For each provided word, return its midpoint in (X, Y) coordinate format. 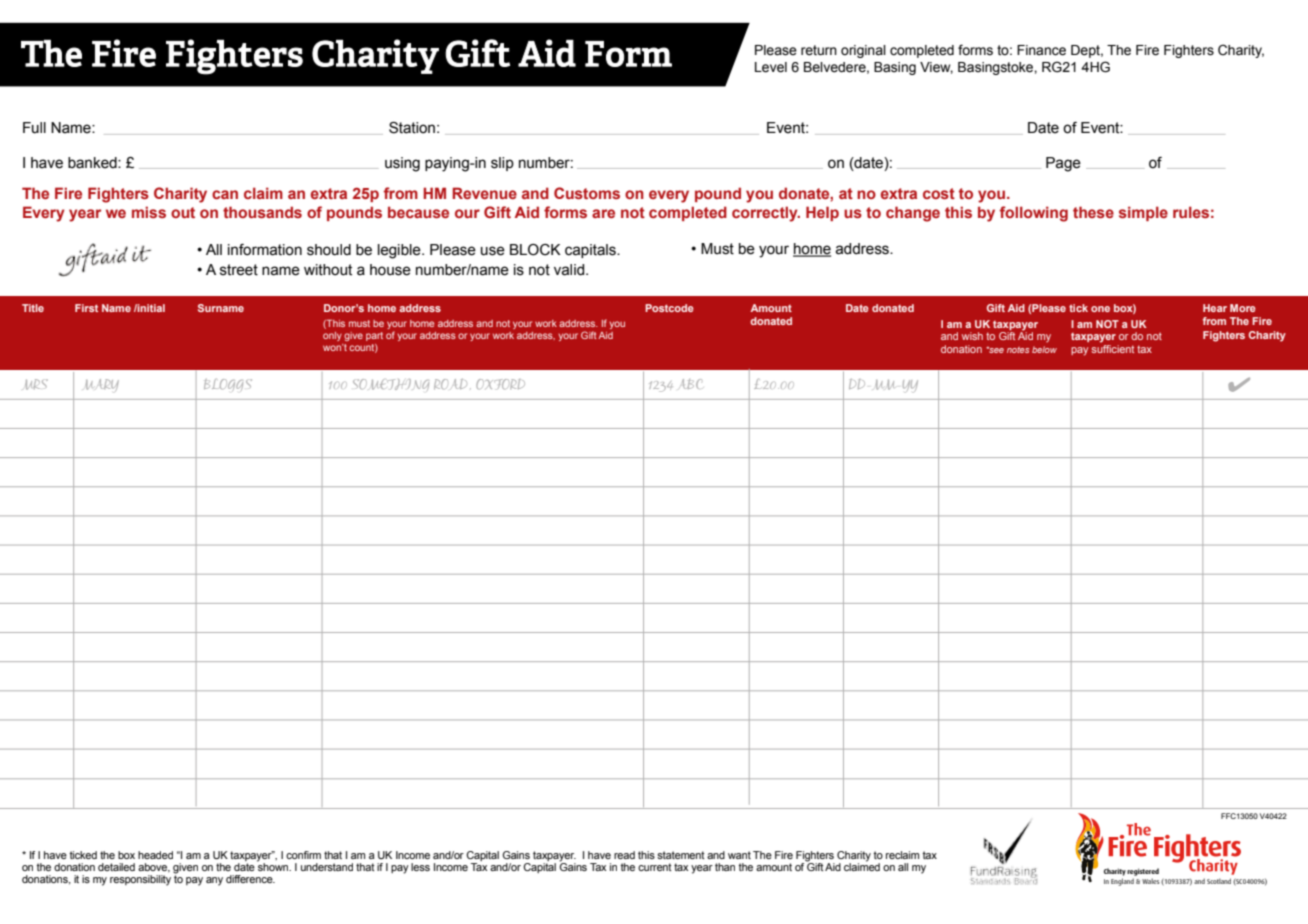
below (1044, 349)
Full (34, 128)
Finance (1041, 50)
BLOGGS (228, 384)
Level (771, 67)
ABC (692, 384)
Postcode (669, 308)
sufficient (1113, 347)
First (86, 308)
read (624, 855)
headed (155, 855)
